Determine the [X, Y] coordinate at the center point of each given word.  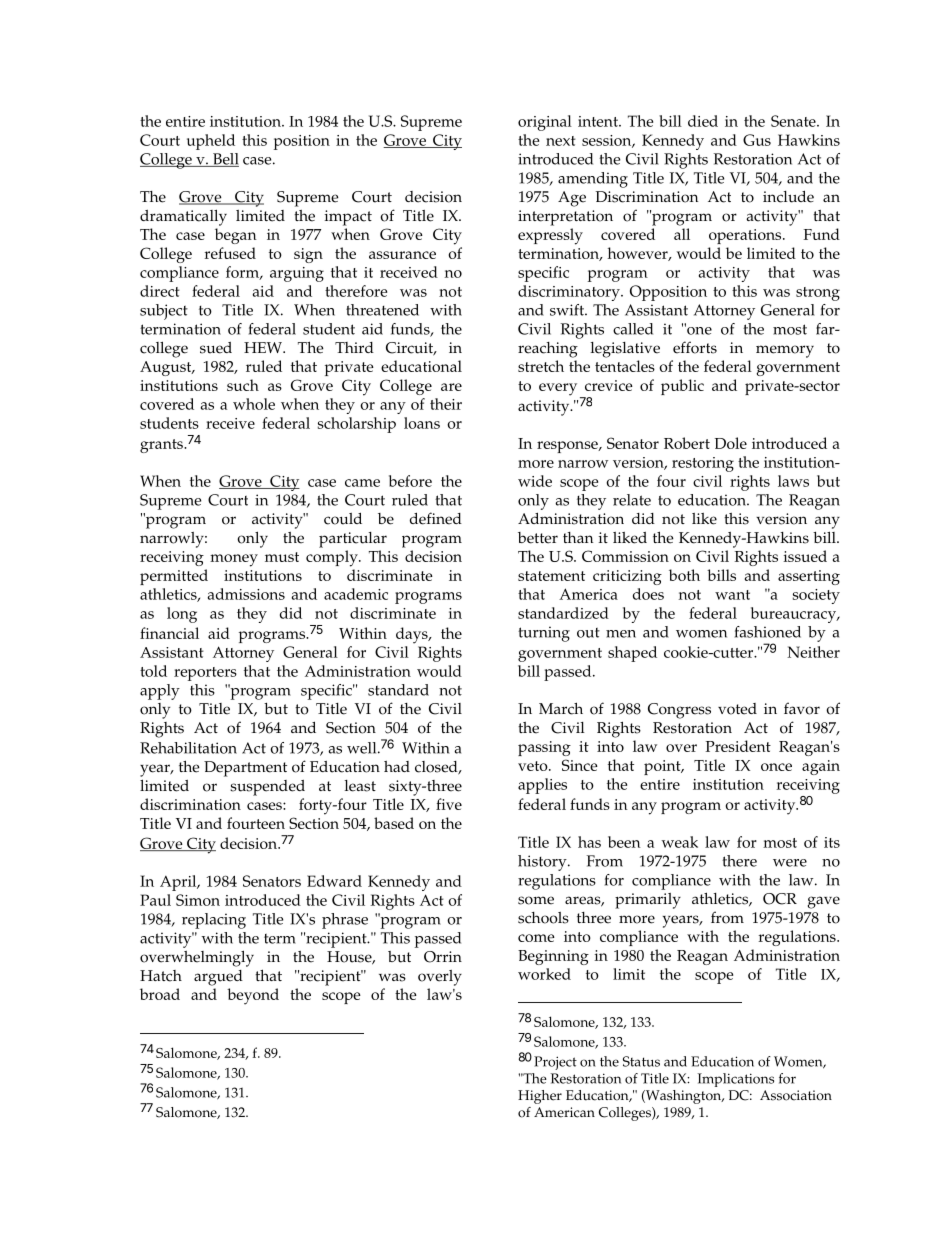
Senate [794, 121]
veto [534, 766]
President [738, 746]
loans [422, 423]
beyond [253, 996]
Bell [225, 160]
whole [254, 404]
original [545, 123]
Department [245, 769]
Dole [731, 443]
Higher [540, 1097]
